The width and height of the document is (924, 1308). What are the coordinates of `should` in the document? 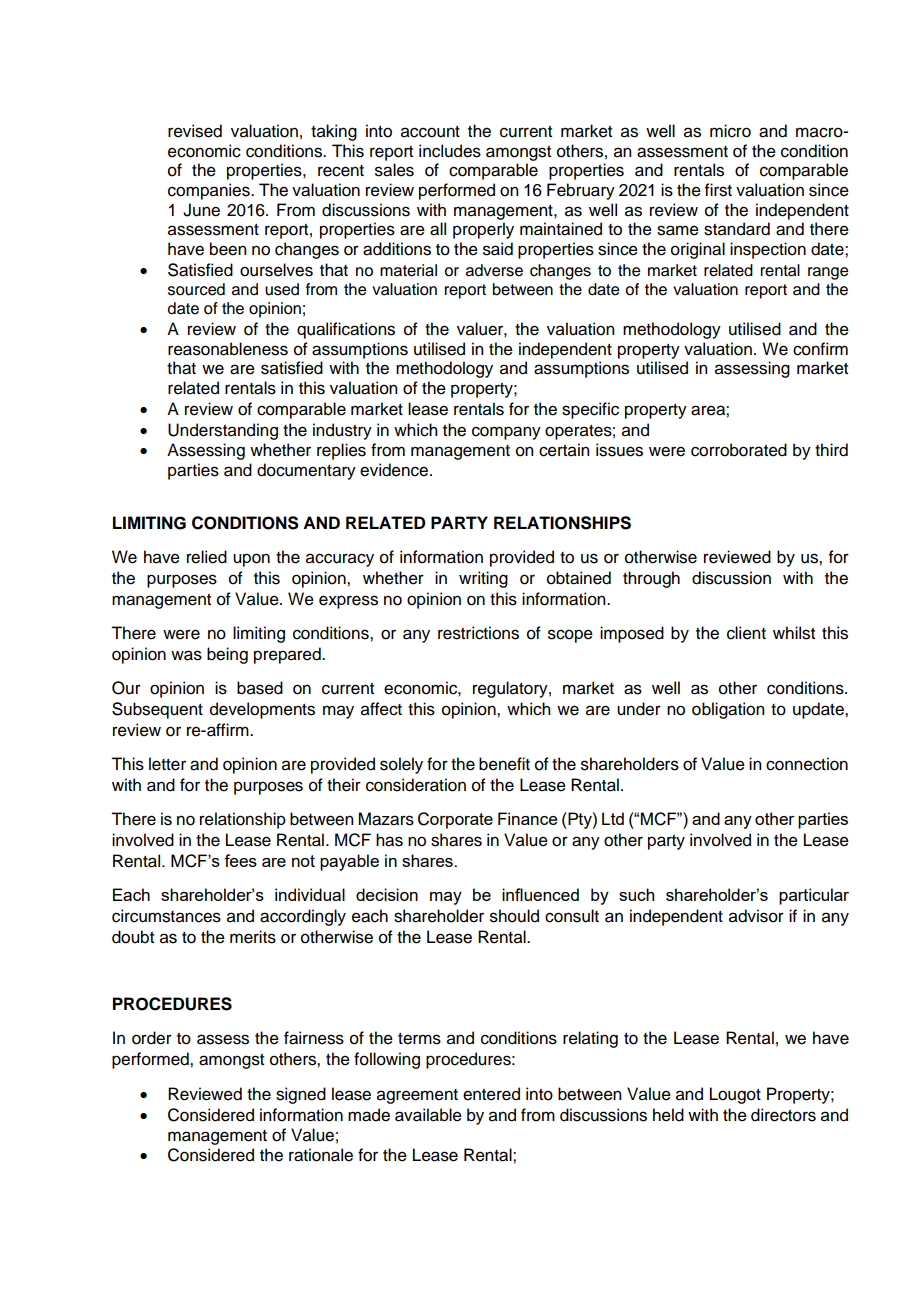 It's located at (514, 916).
